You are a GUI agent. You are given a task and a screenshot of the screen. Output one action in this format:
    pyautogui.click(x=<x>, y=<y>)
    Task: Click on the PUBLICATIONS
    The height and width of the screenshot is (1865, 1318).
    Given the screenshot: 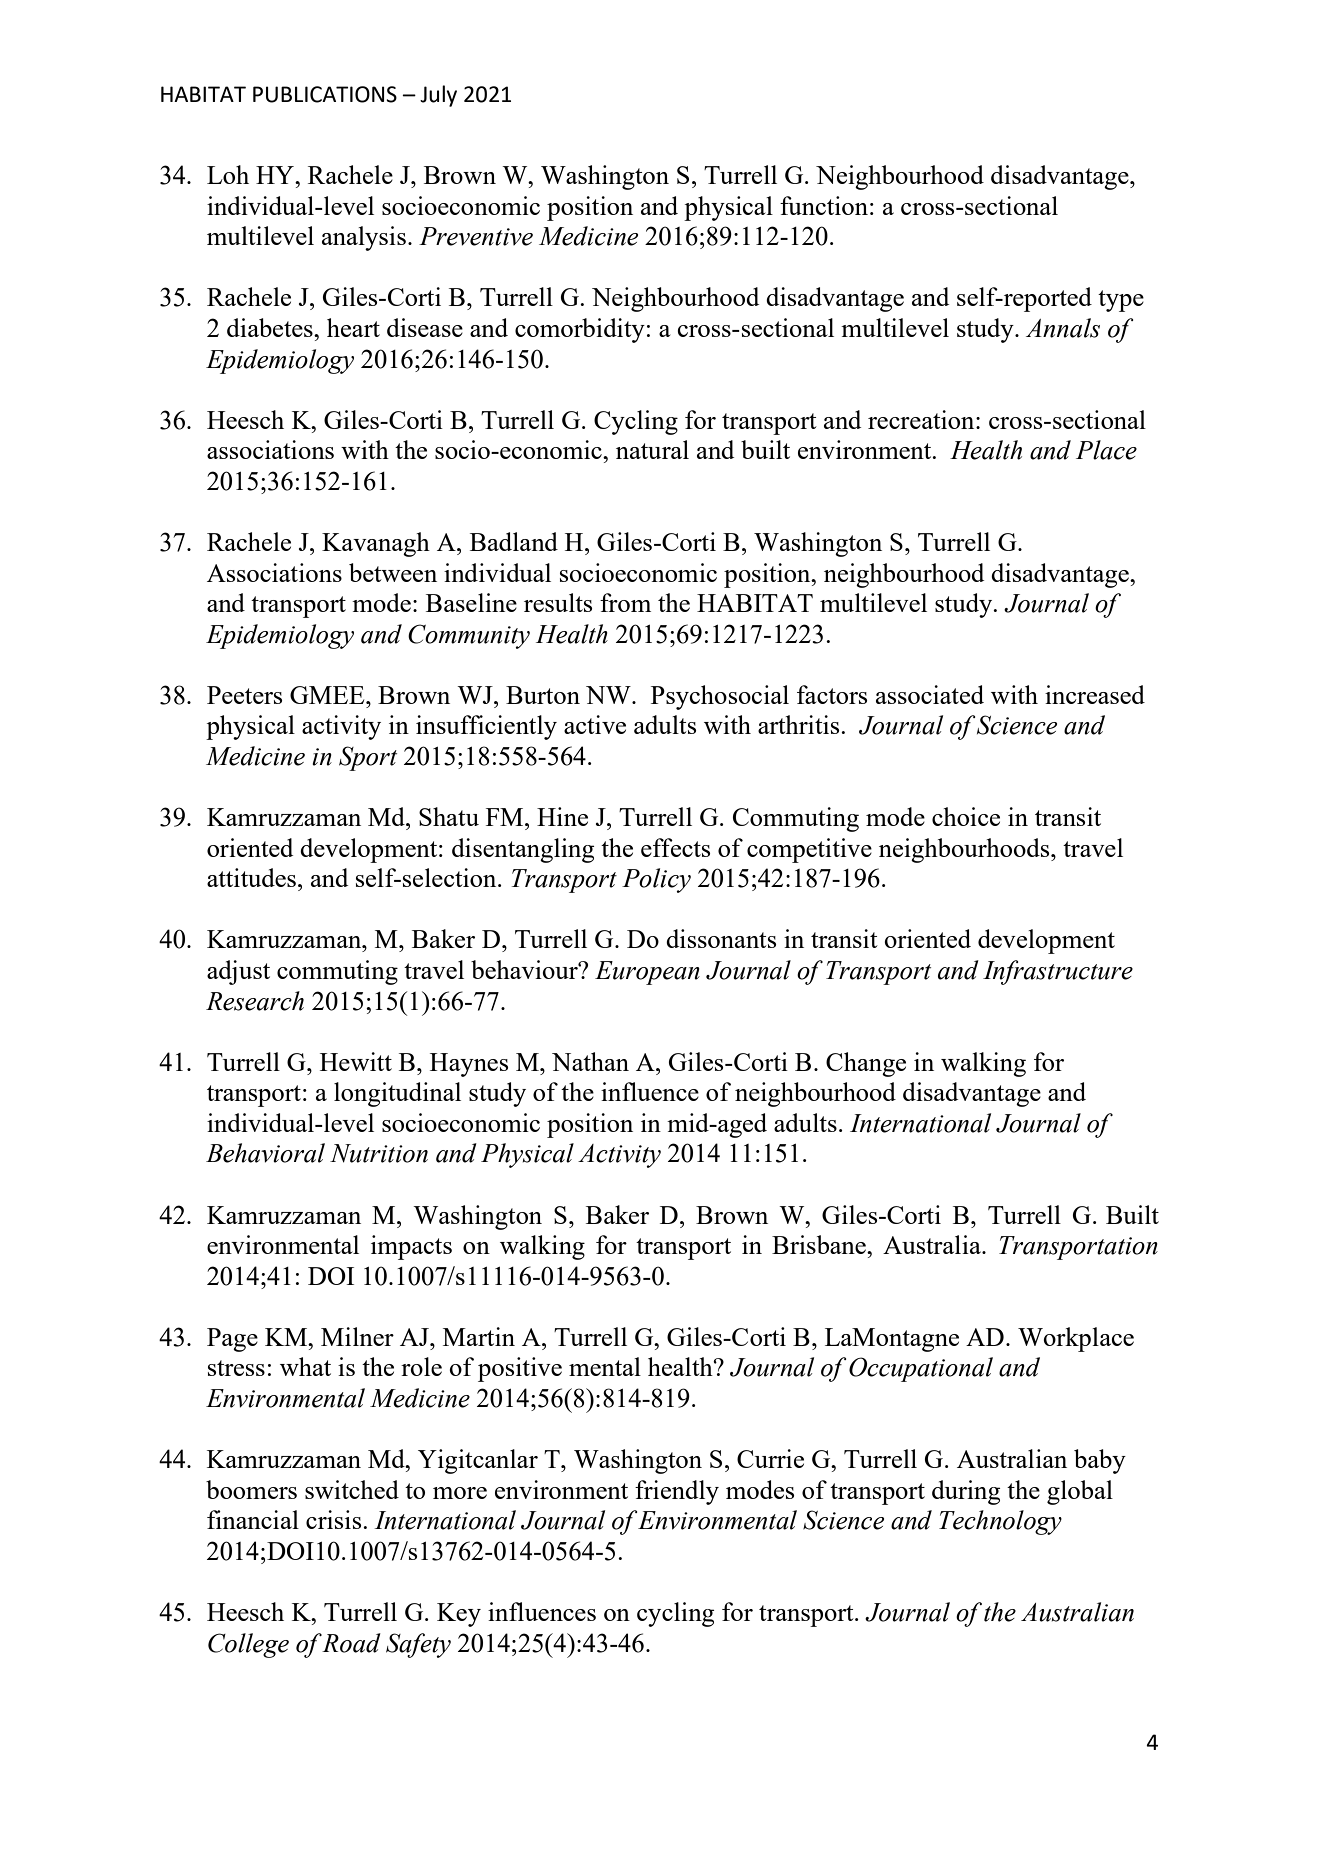 What is the action you would take?
    pyautogui.click(x=325, y=94)
